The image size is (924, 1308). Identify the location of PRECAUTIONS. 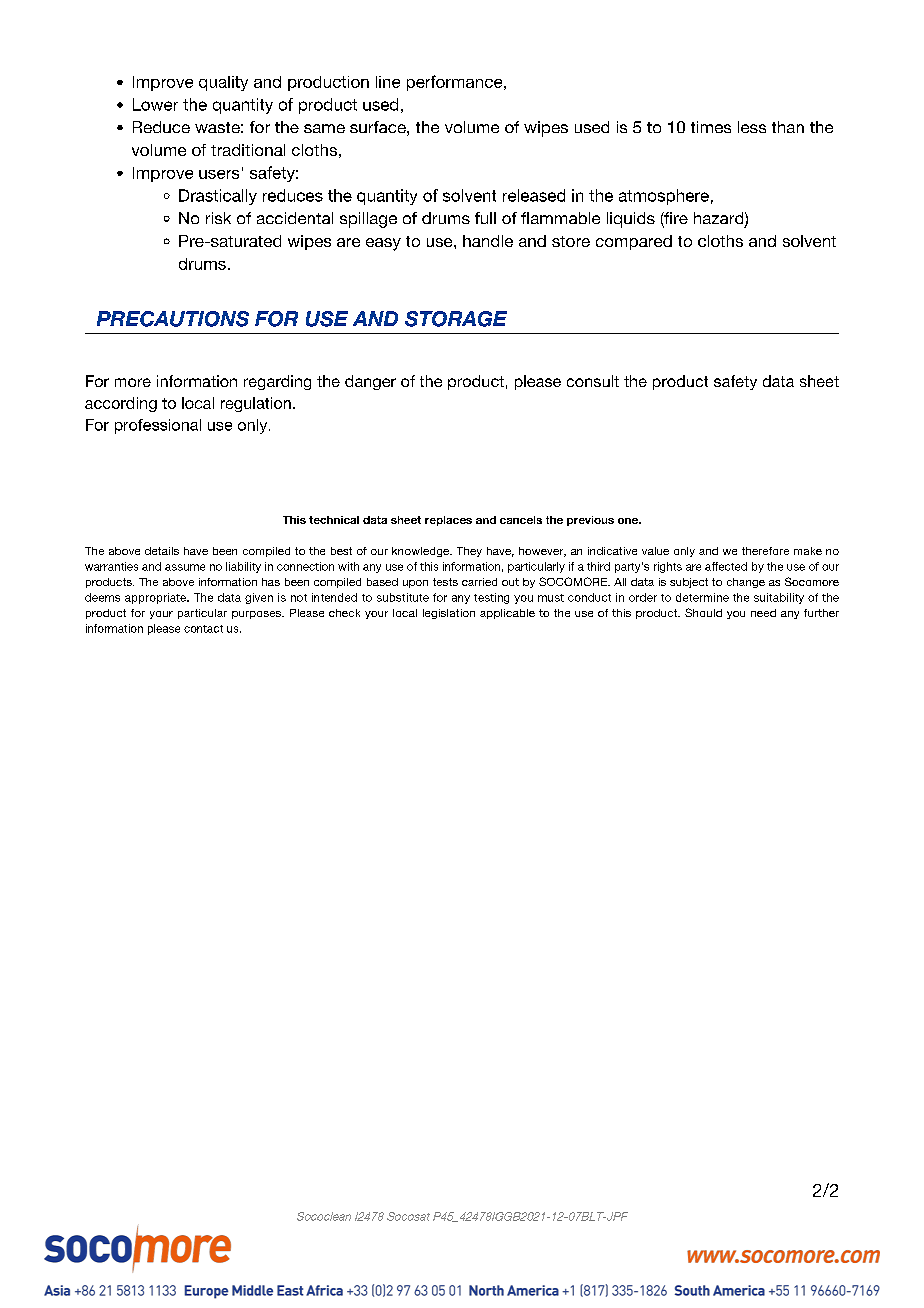
(173, 319).
